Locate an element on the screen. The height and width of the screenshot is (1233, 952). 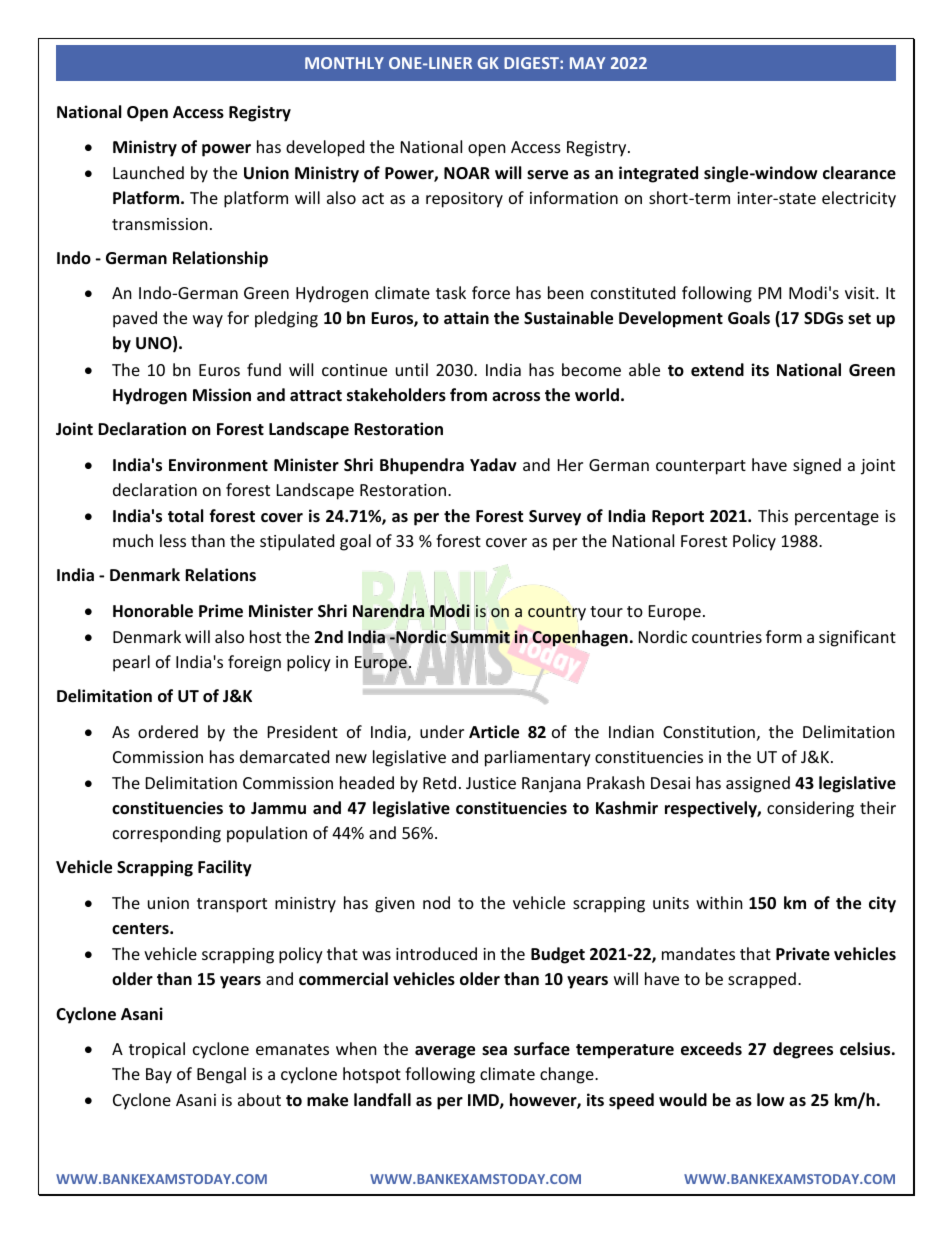
Prime is located at coordinates (221, 611).
